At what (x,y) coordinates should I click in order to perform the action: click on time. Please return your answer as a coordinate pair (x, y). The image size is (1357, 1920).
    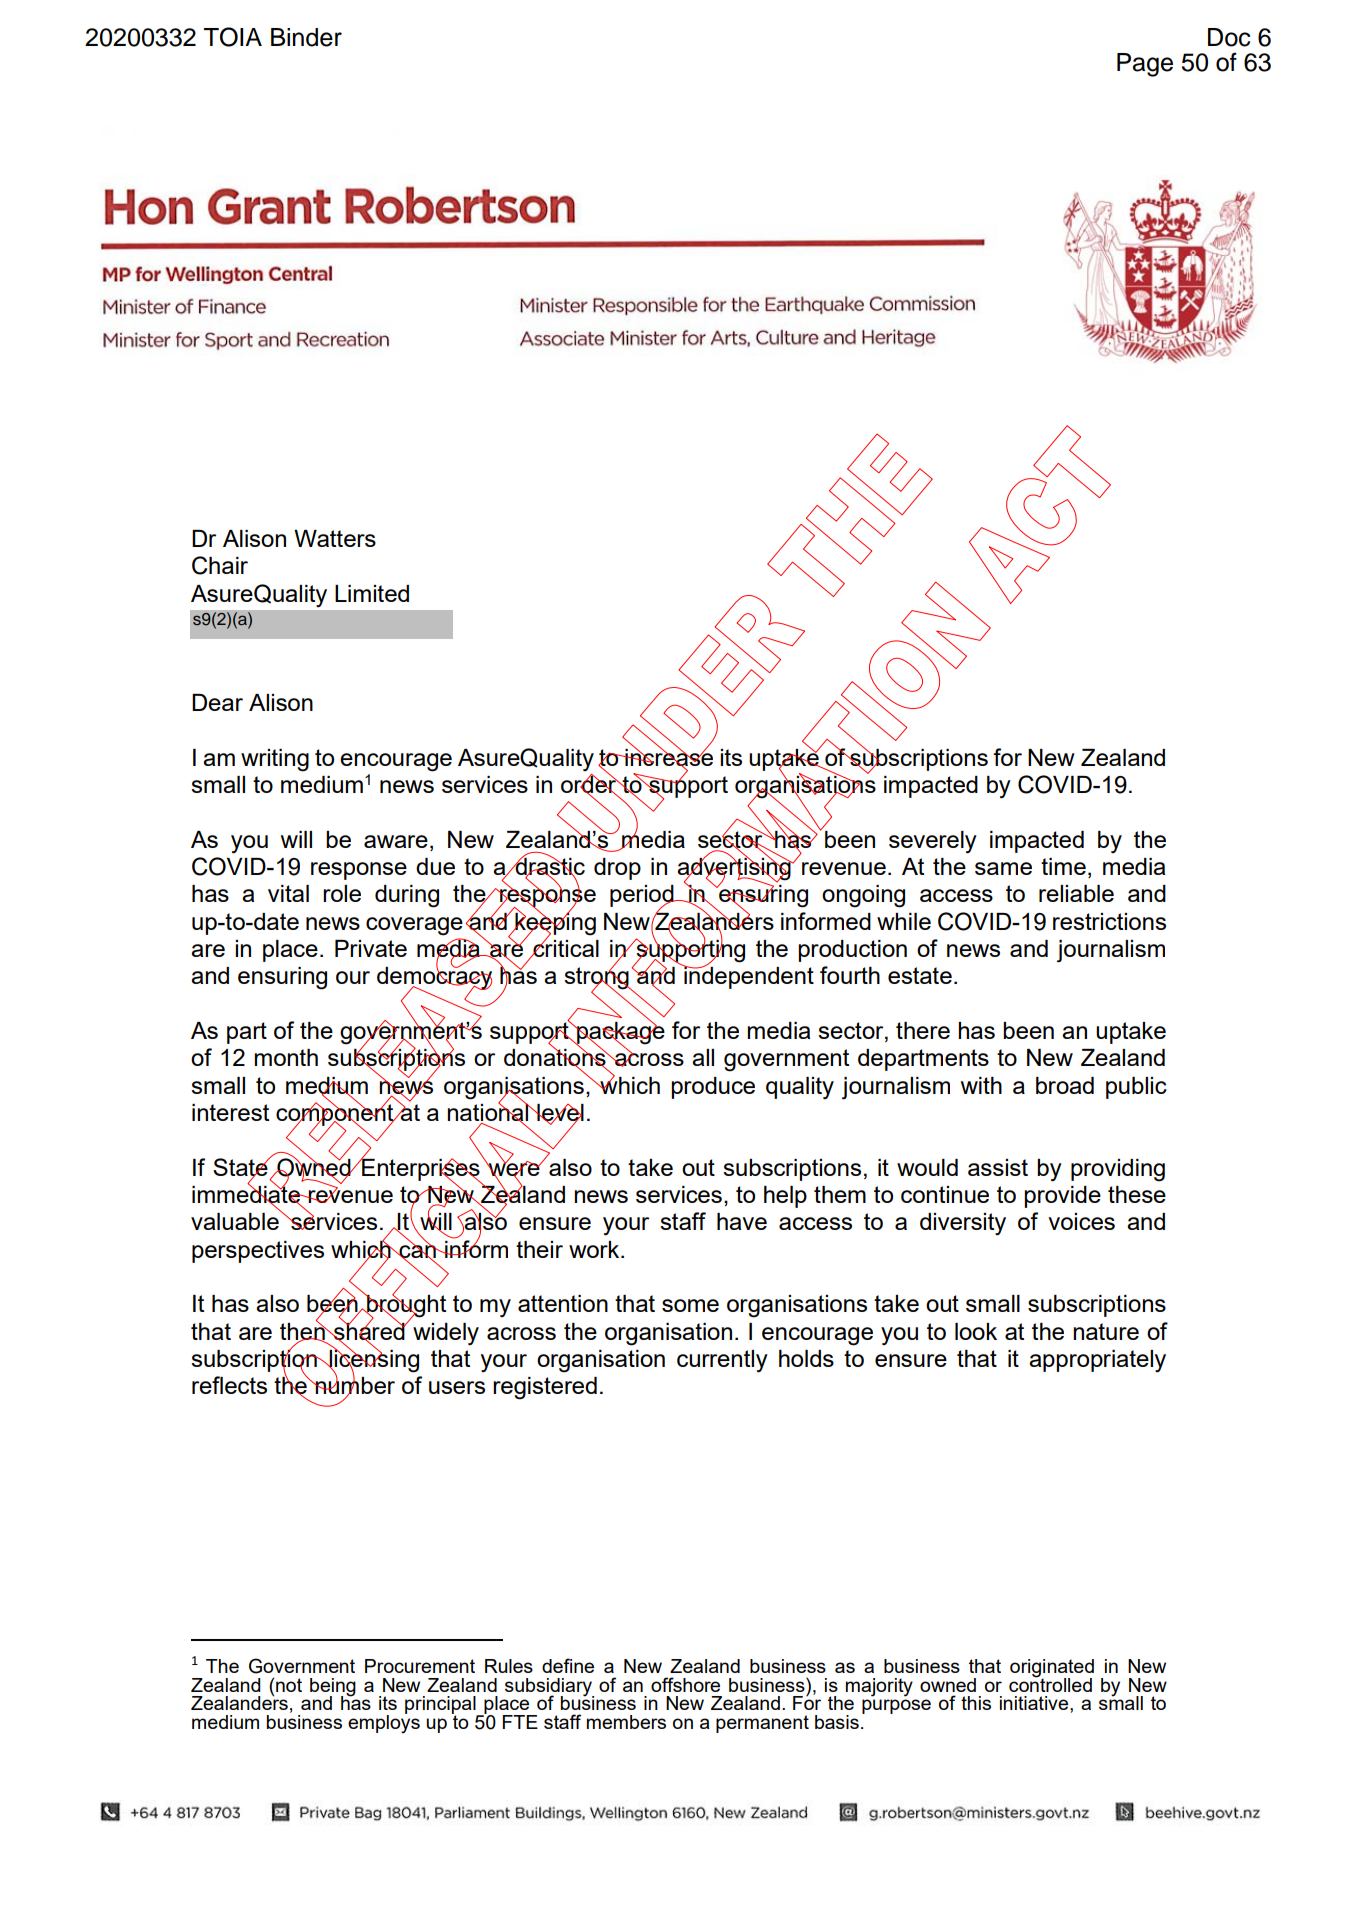
    Looking at the image, I should click on (1063, 866).
